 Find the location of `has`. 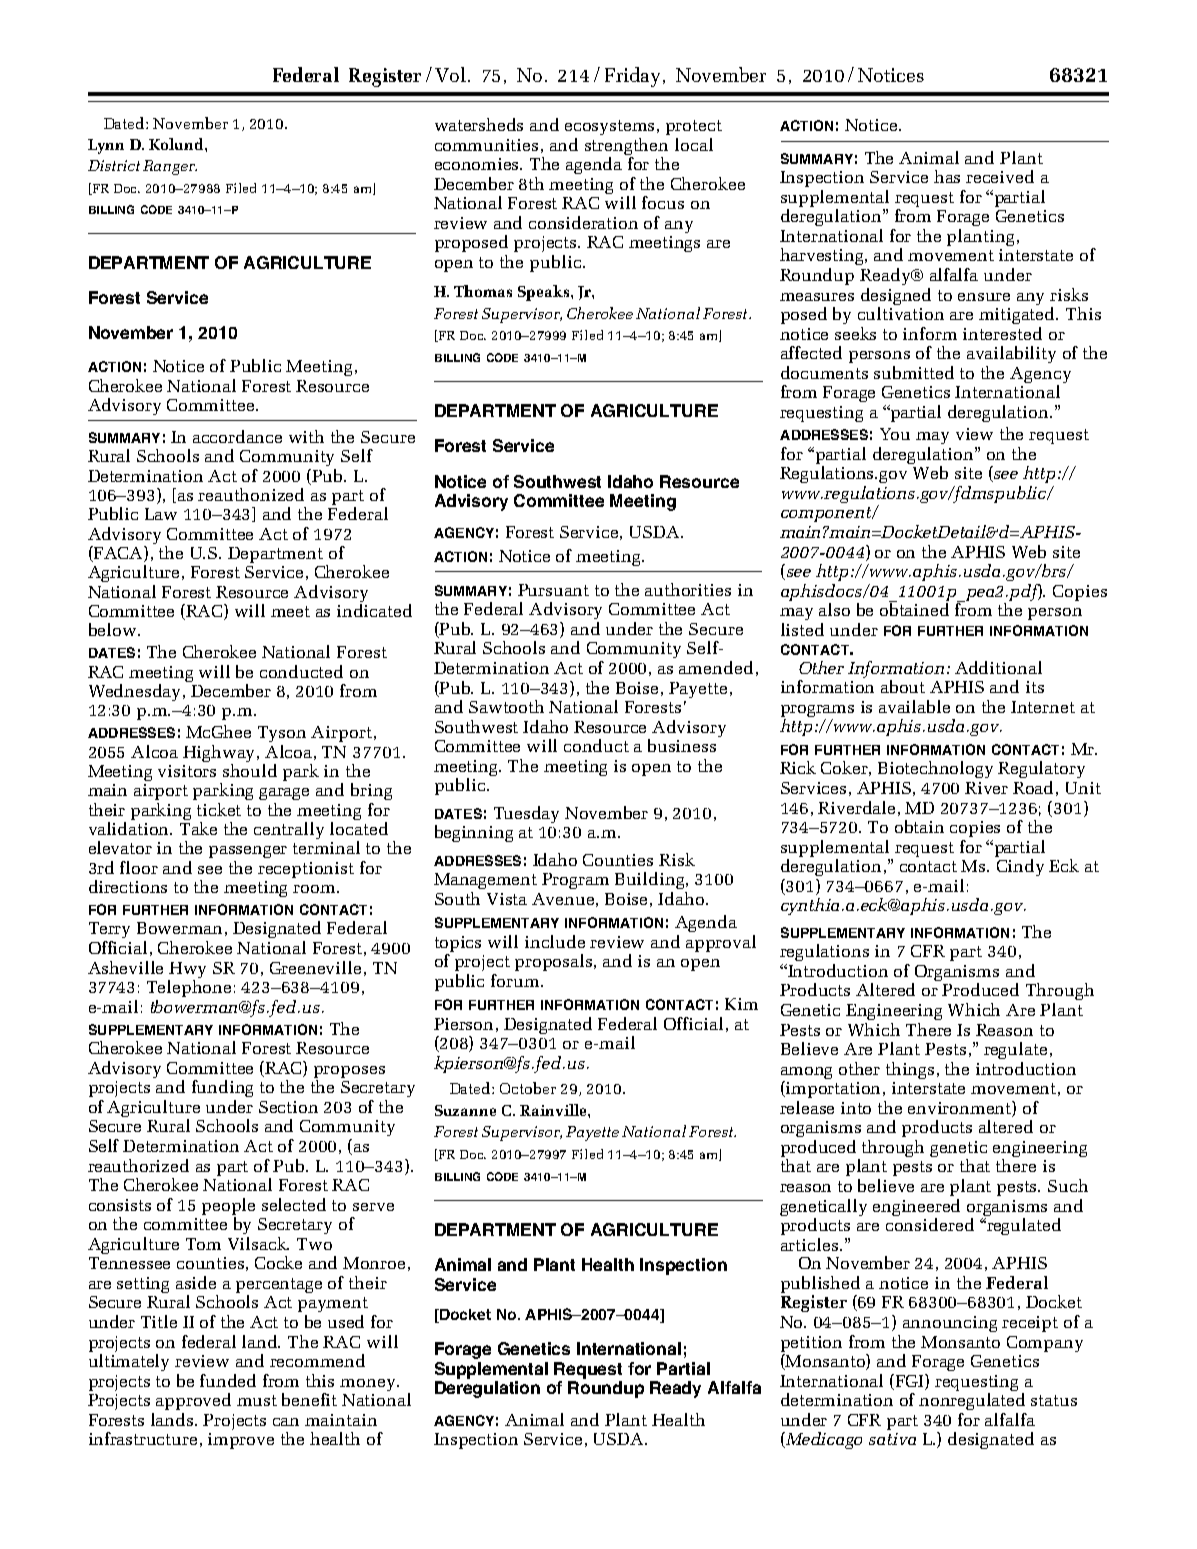

has is located at coordinates (947, 176).
